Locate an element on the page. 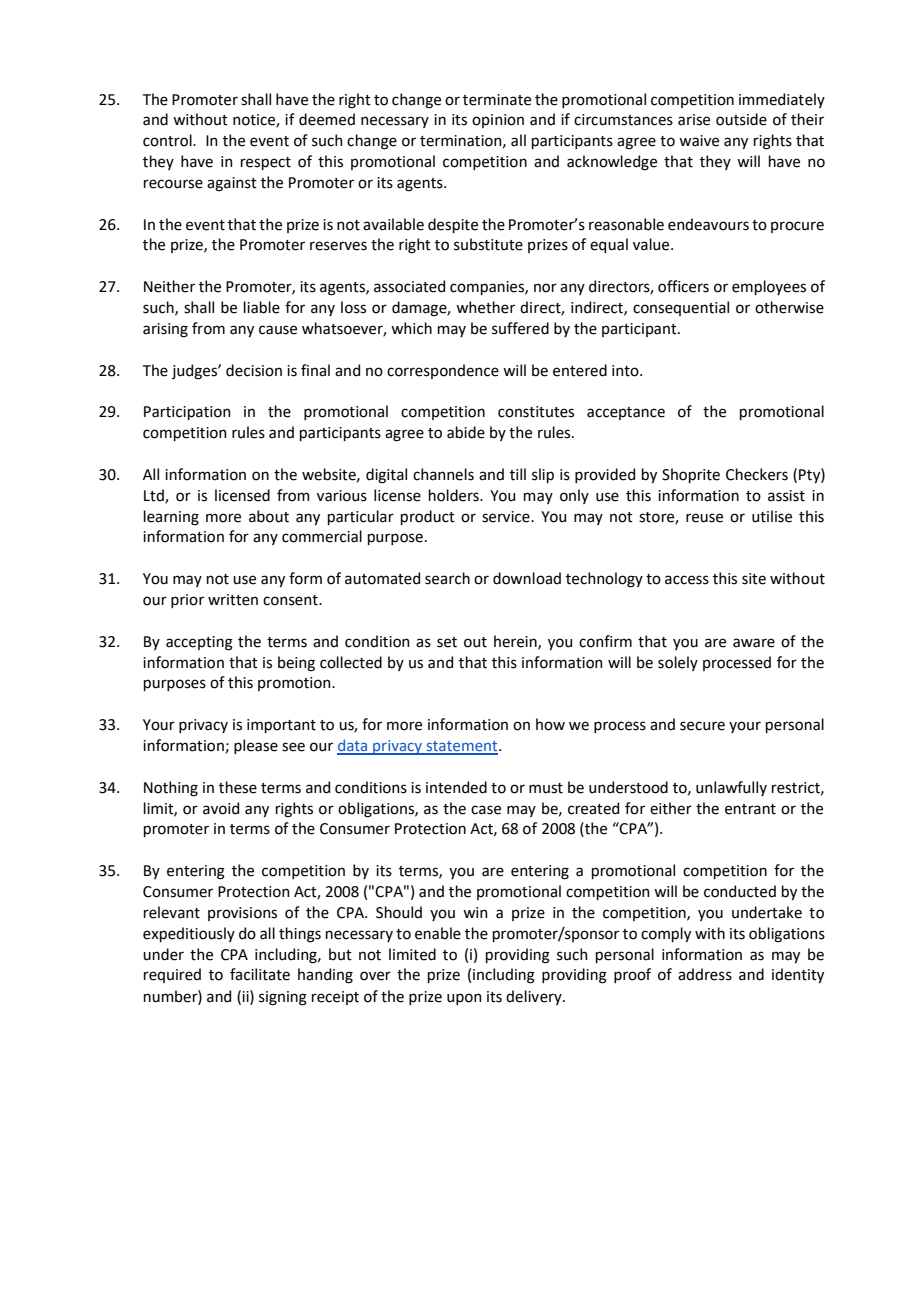 This page has height=1308, width=924. respect is located at coordinates (266, 163).
